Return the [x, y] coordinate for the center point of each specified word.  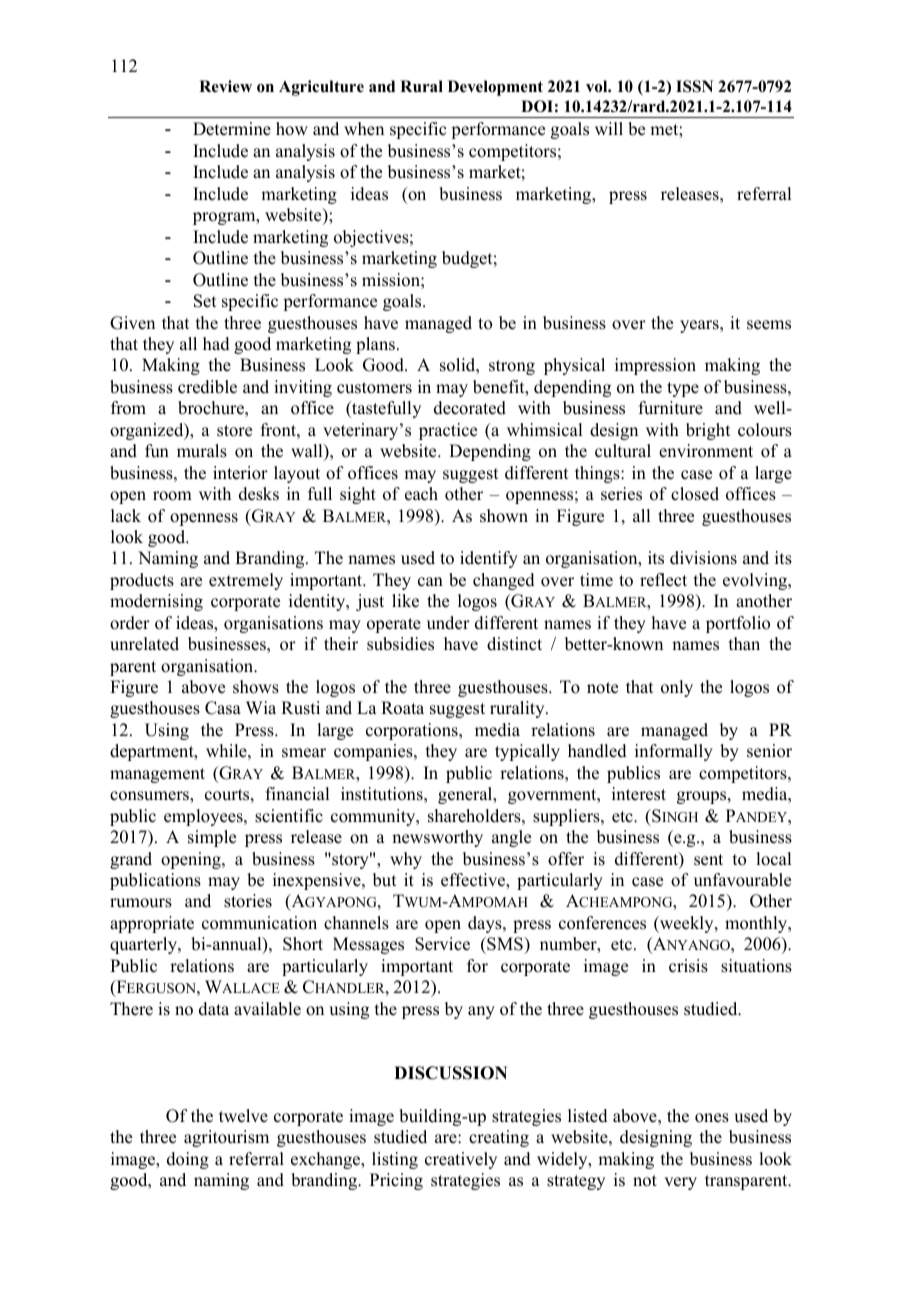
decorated [470, 408]
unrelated [144, 644]
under [448, 623]
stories [248, 901]
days [486, 924]
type [683, 389]
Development [495, 88]
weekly [687, 924]
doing [188, 1160]
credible [207, 387]
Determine [232, 129]
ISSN [694, 86]
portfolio [738, 624]
